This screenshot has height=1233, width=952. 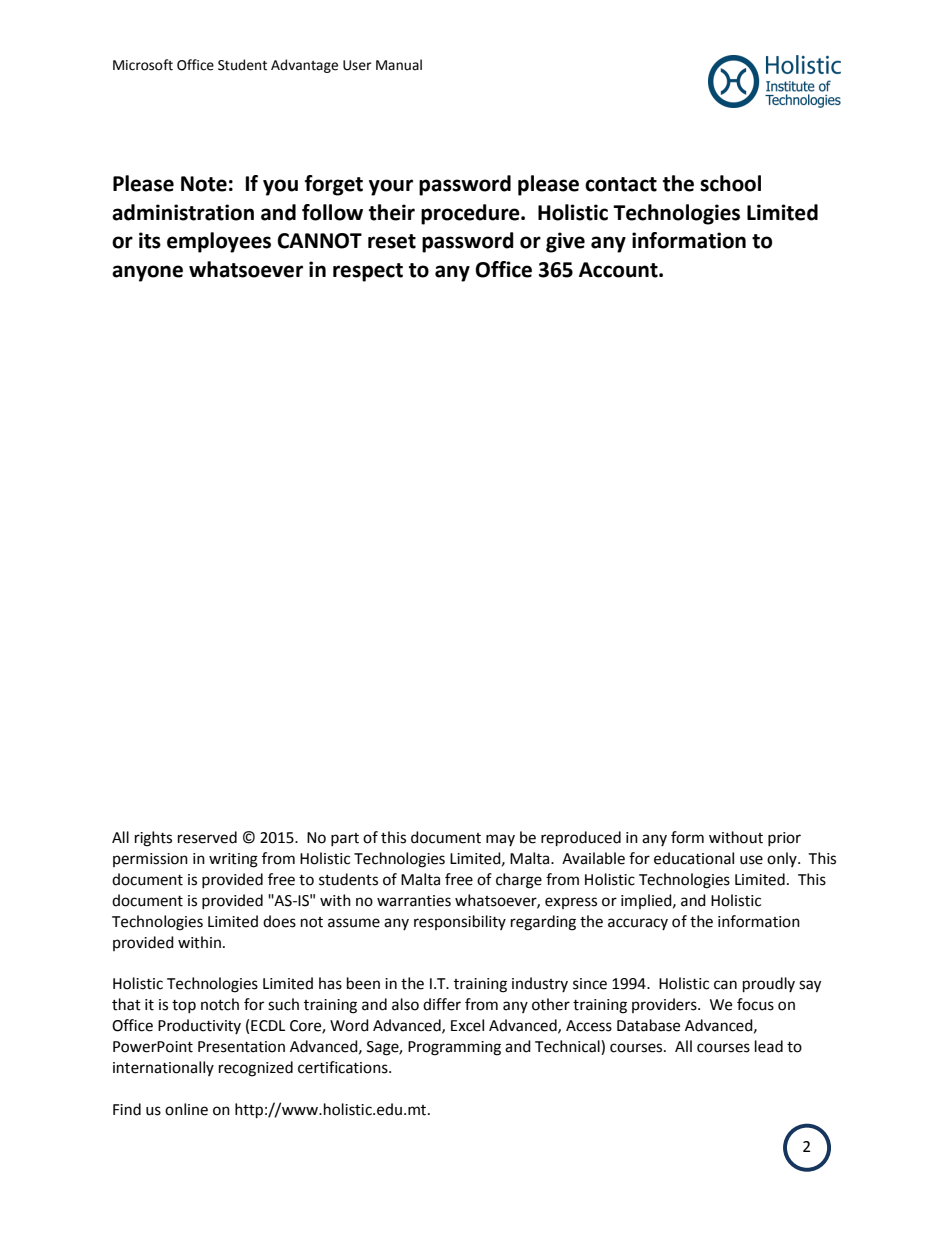 What do you see at coordinates (730, 183) in the screenshot?
I see `school` at bounding box center [730, 183].
